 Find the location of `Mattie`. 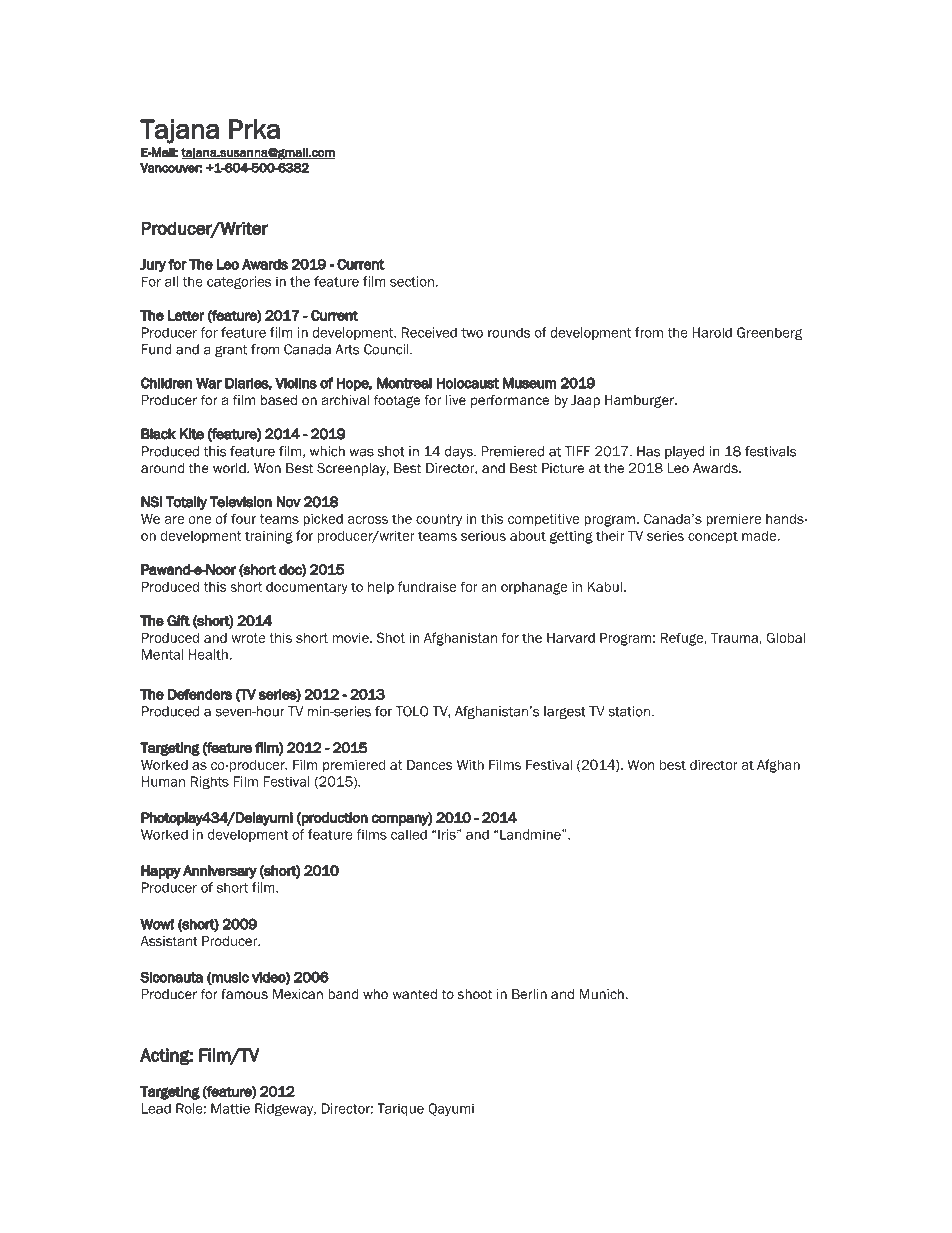

Mattie is located at coordinates (230, 1108).
